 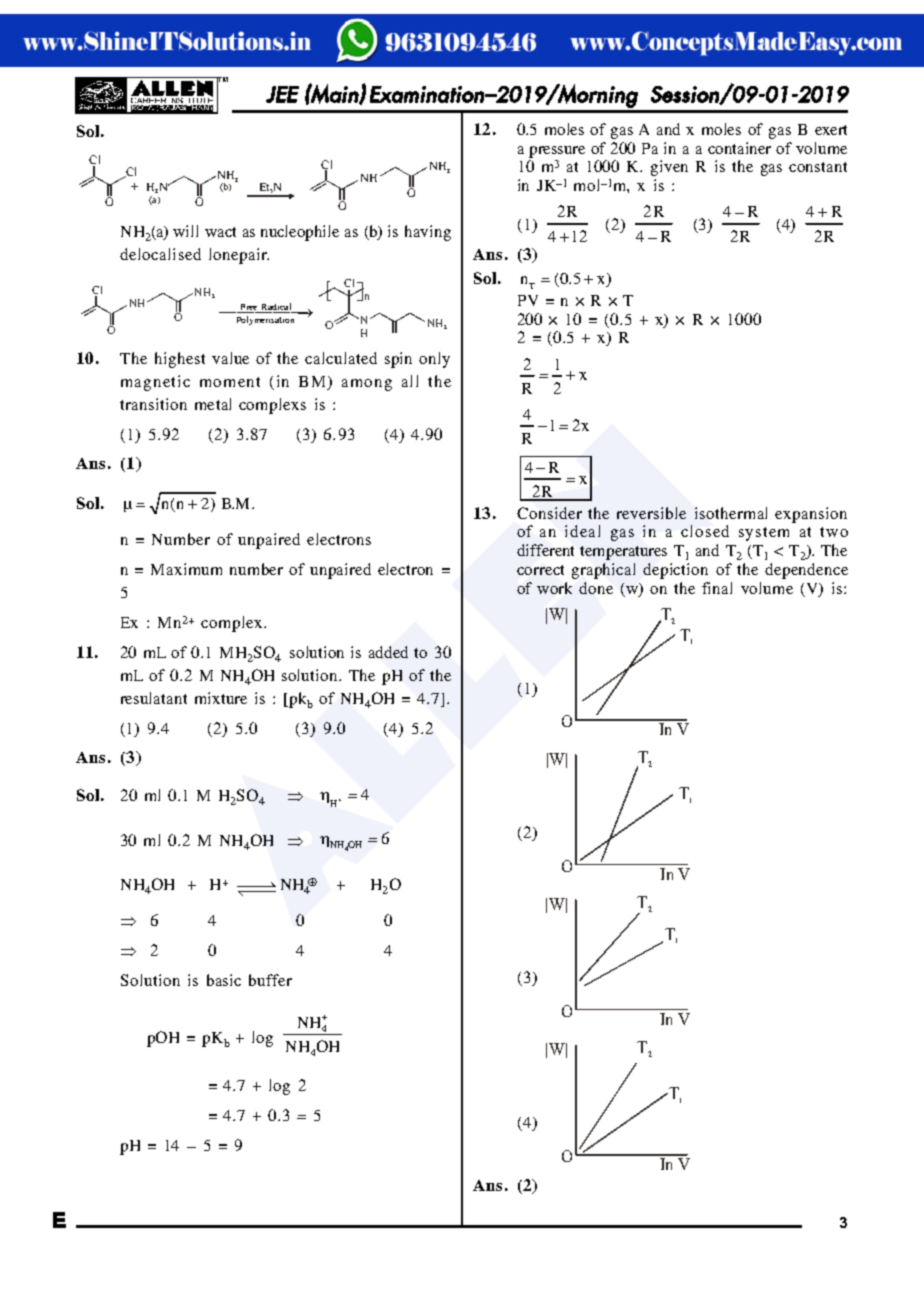 What do you see at coordinates (545, 550) in the screenshot?
I see `different` at bounding box center [545, 550].
